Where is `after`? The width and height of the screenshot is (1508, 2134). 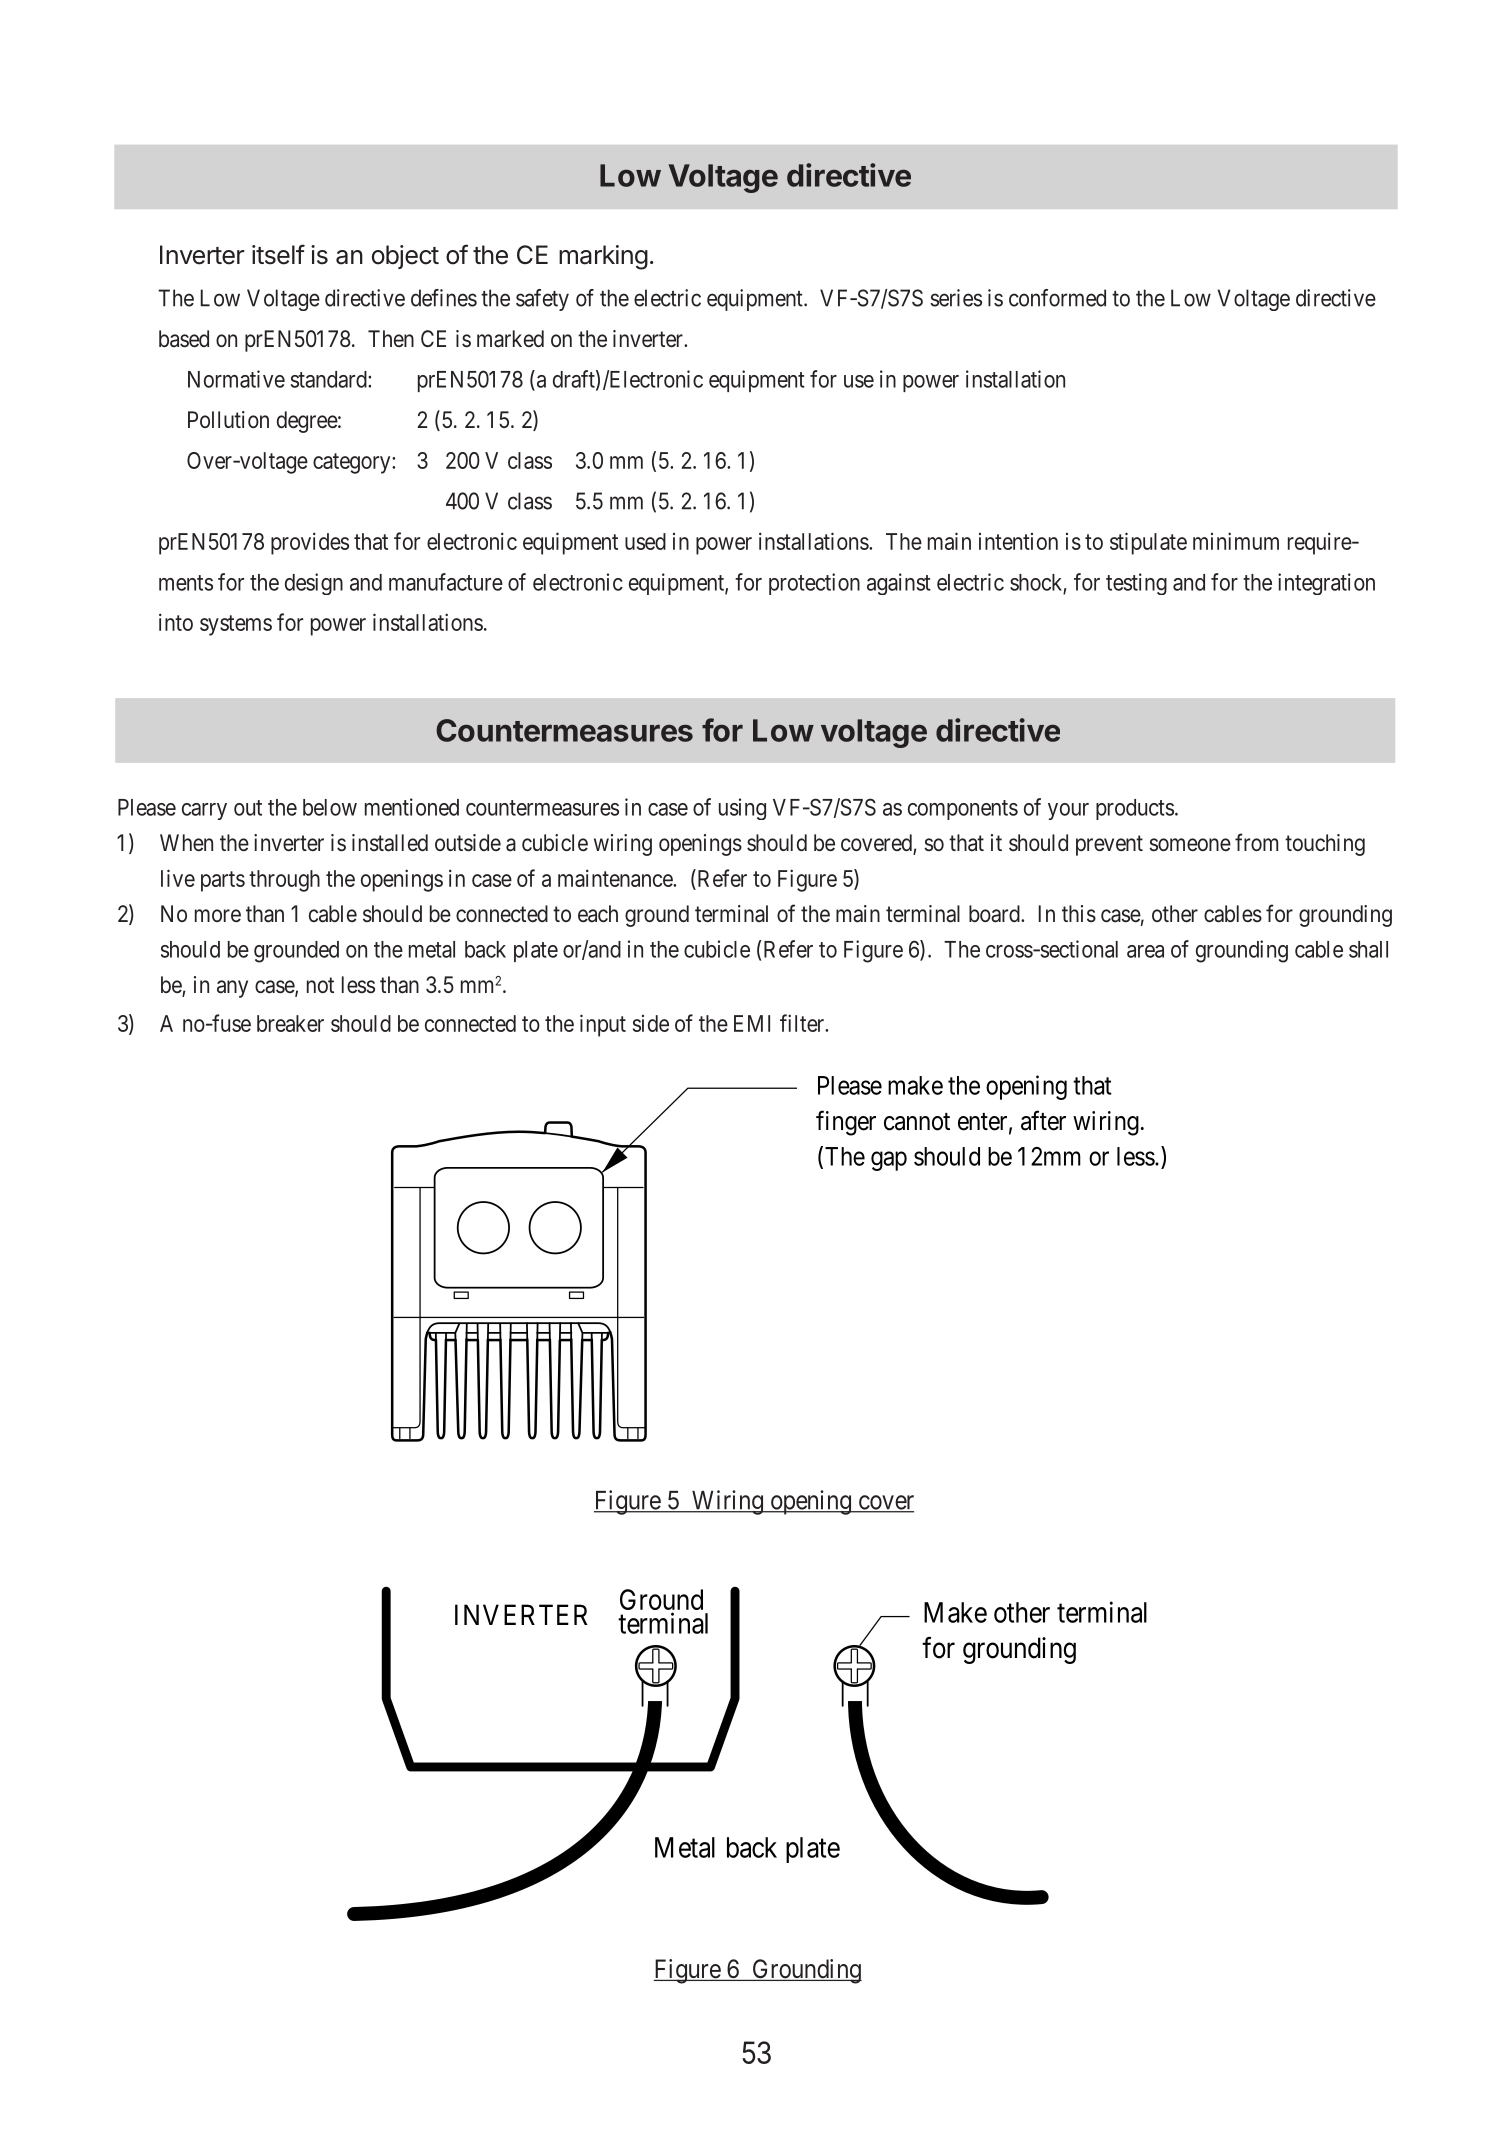
after is located at coordinates (1043, 1120).
